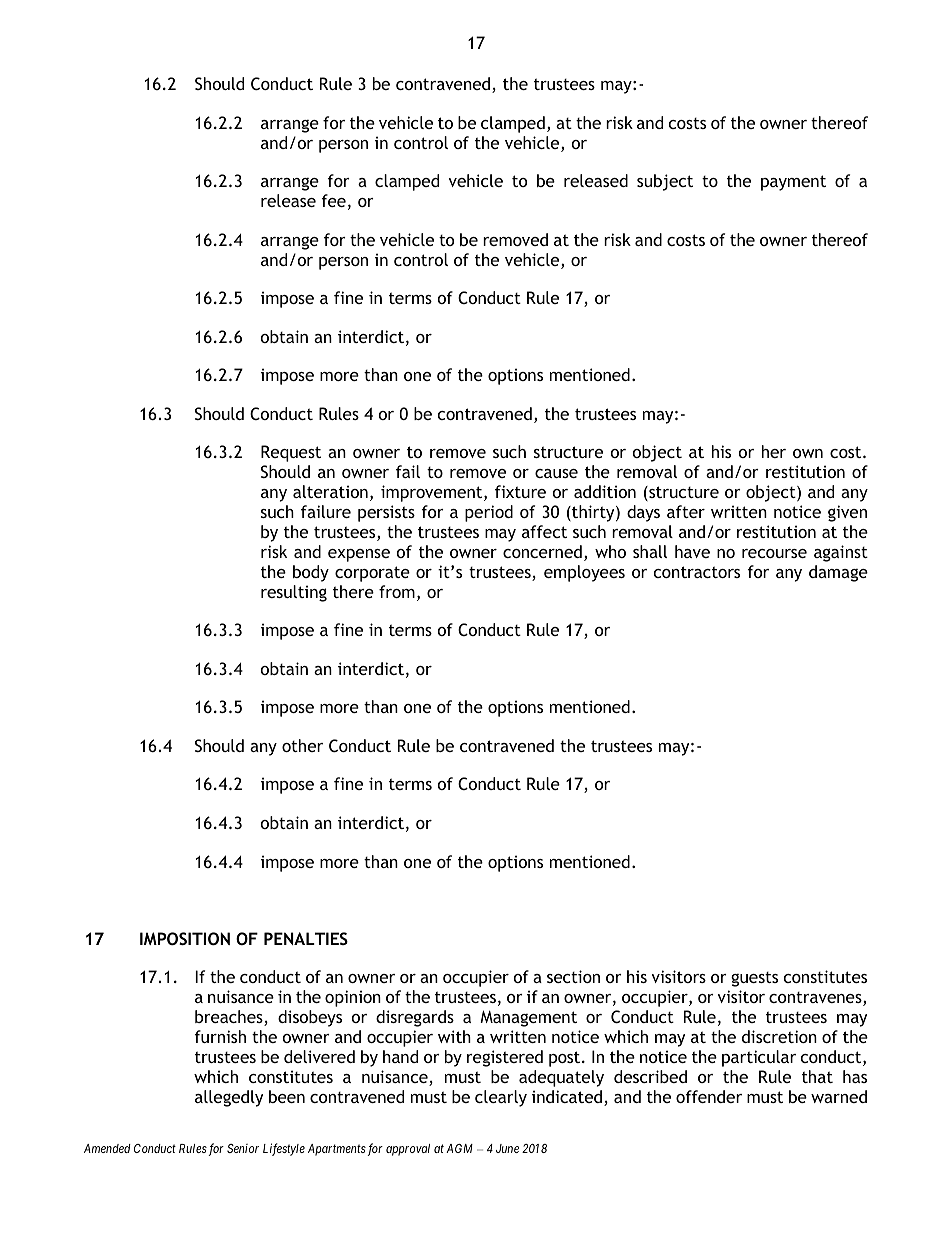 This screenshot has width=952, height=1233. Describe the element at coordinates (709, 1096) in the screenshot. I see `offender` at that location.
